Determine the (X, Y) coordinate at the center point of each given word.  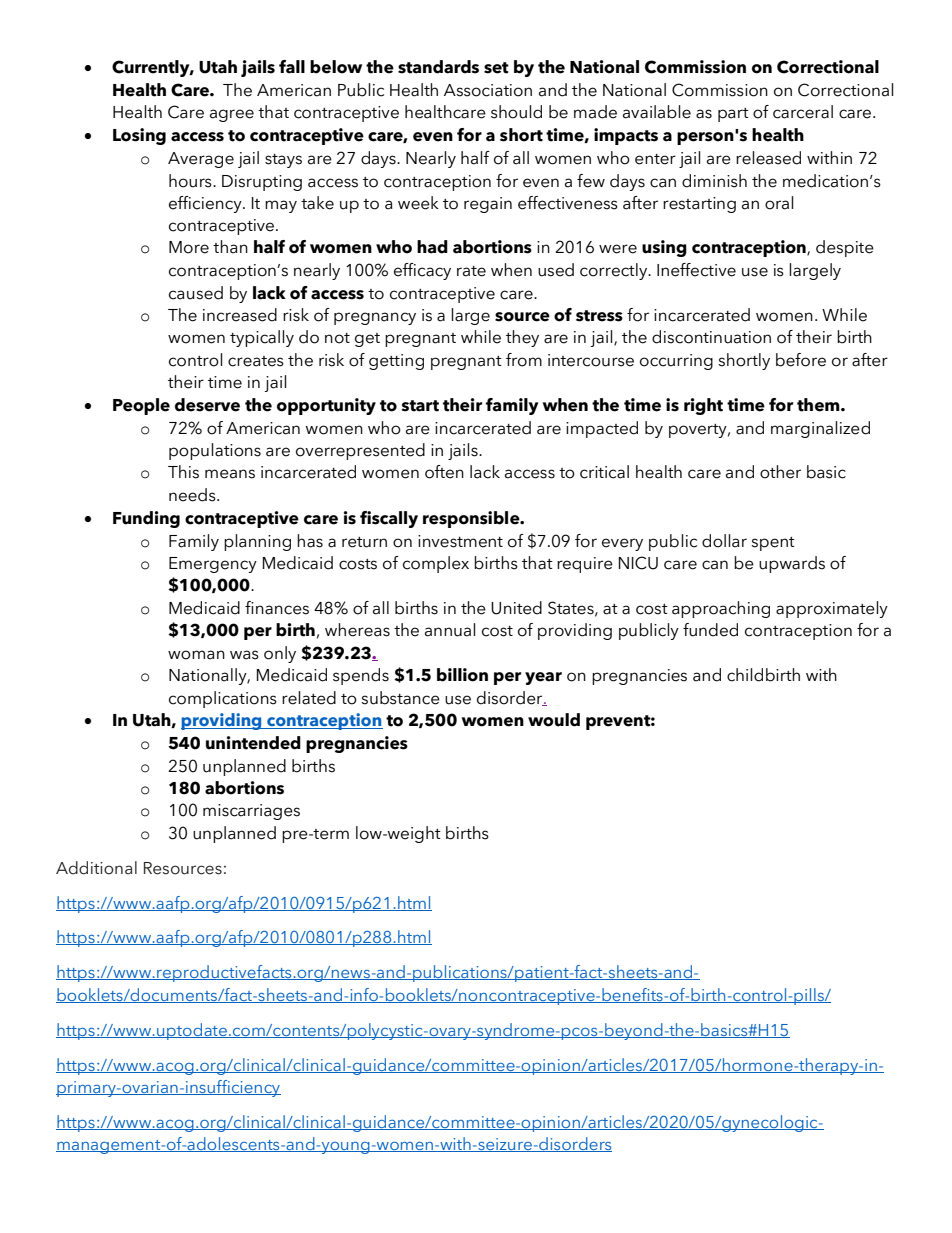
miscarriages (251, 812)
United (516, 608)
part (733, 115)
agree (232, 115)
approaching (721, 609)
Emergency (213, 565)
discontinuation (711, 337)
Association (488, 90)
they (522, 338)
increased (240, 315)
